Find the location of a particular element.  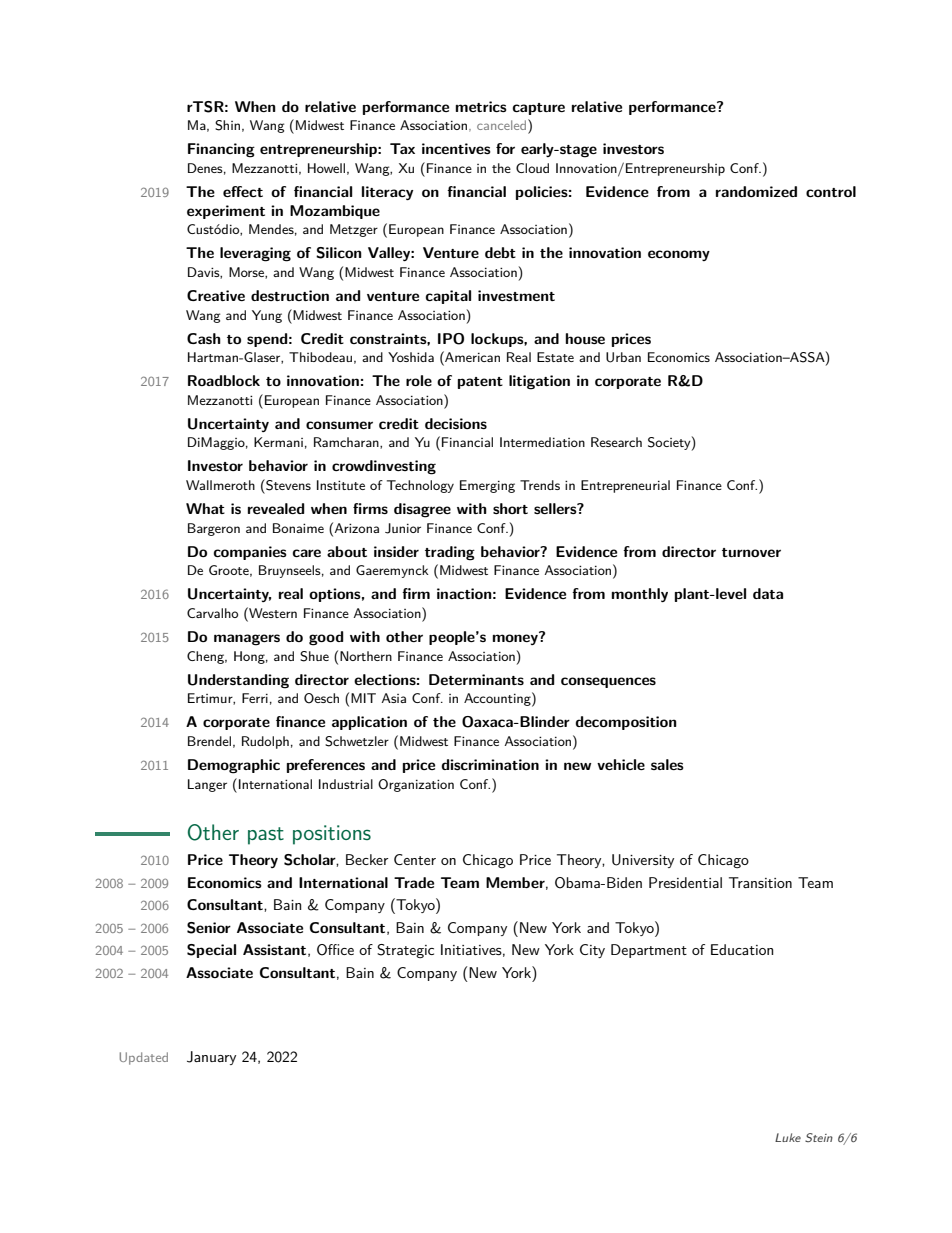

Langer is located at coordinates (207, 785).
